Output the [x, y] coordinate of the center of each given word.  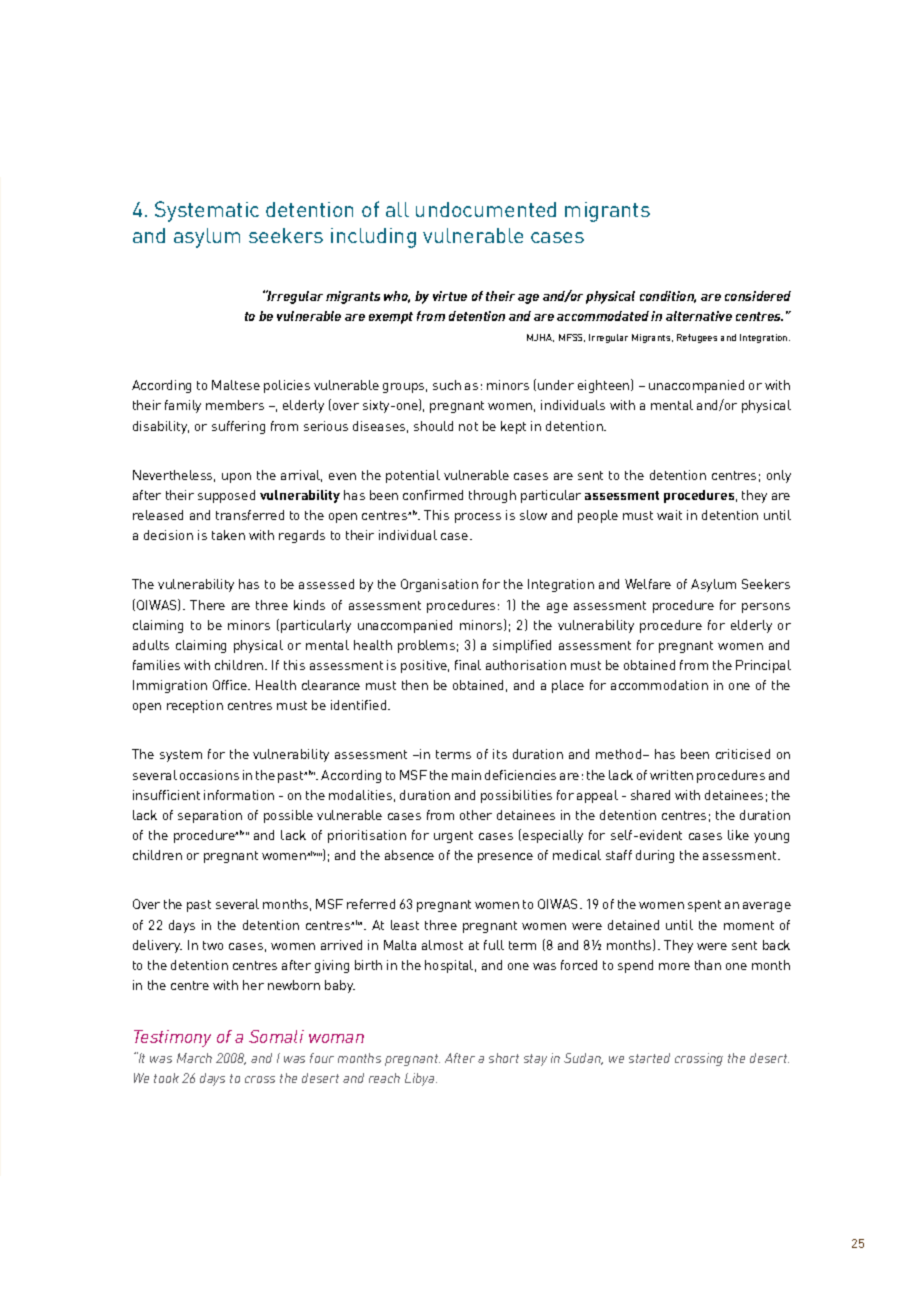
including [373, 238]
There [207, 605]
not [468, 426]
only [779, 476]
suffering [238, 427]
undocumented [486, 209]
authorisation [526, 665]
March [194, 1058]
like [738, 835]
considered [758, 296]
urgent [453, 837]
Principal [763, 666]
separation [210, 816]
